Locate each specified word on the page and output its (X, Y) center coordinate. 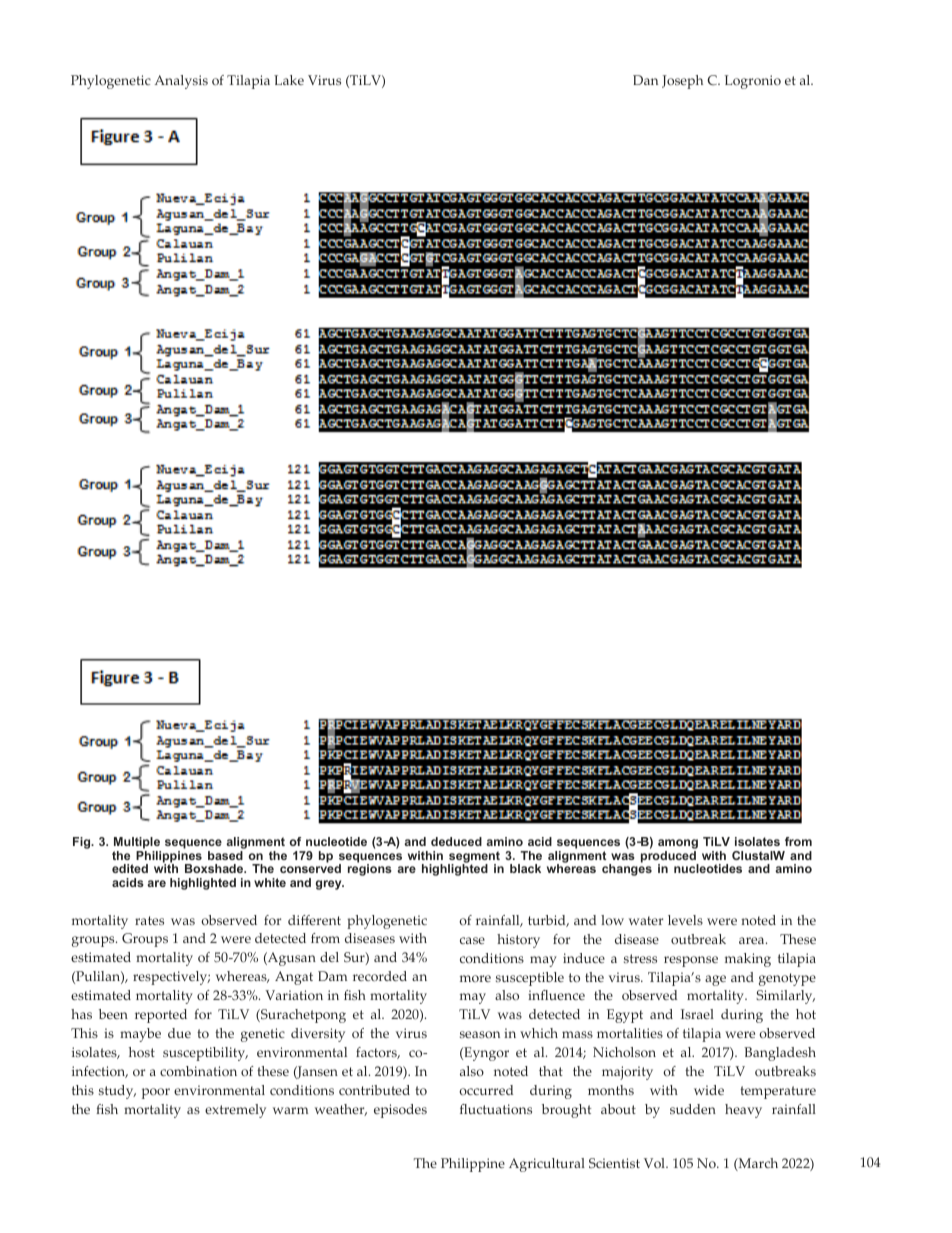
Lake (289, 80)
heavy (743, 1111)
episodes (400, 1111)
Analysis (181, 82)
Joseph (682, 82)
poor (156, 1093)
